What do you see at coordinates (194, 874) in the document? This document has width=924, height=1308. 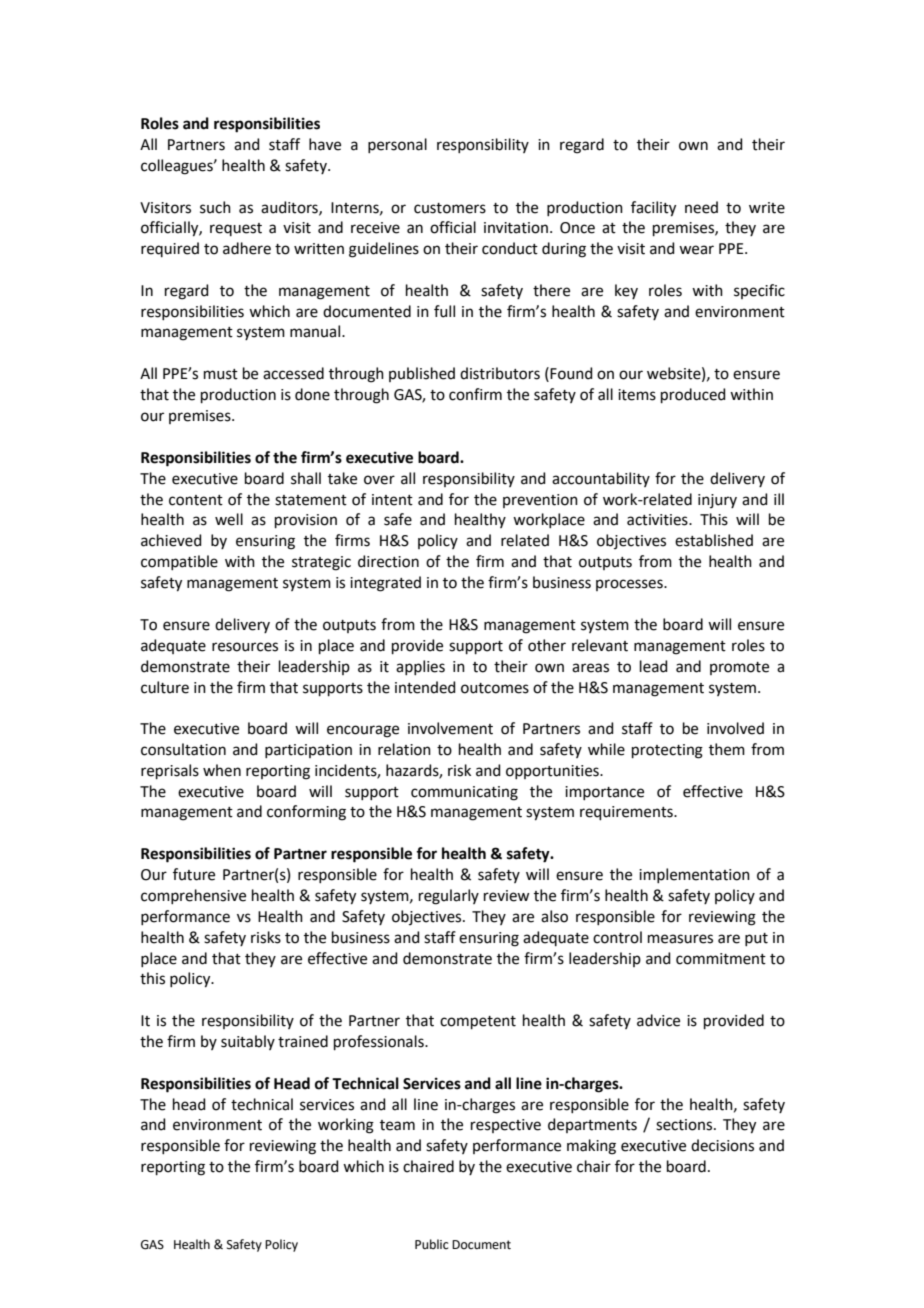 I see `future` at bounding box center [194, 874].
